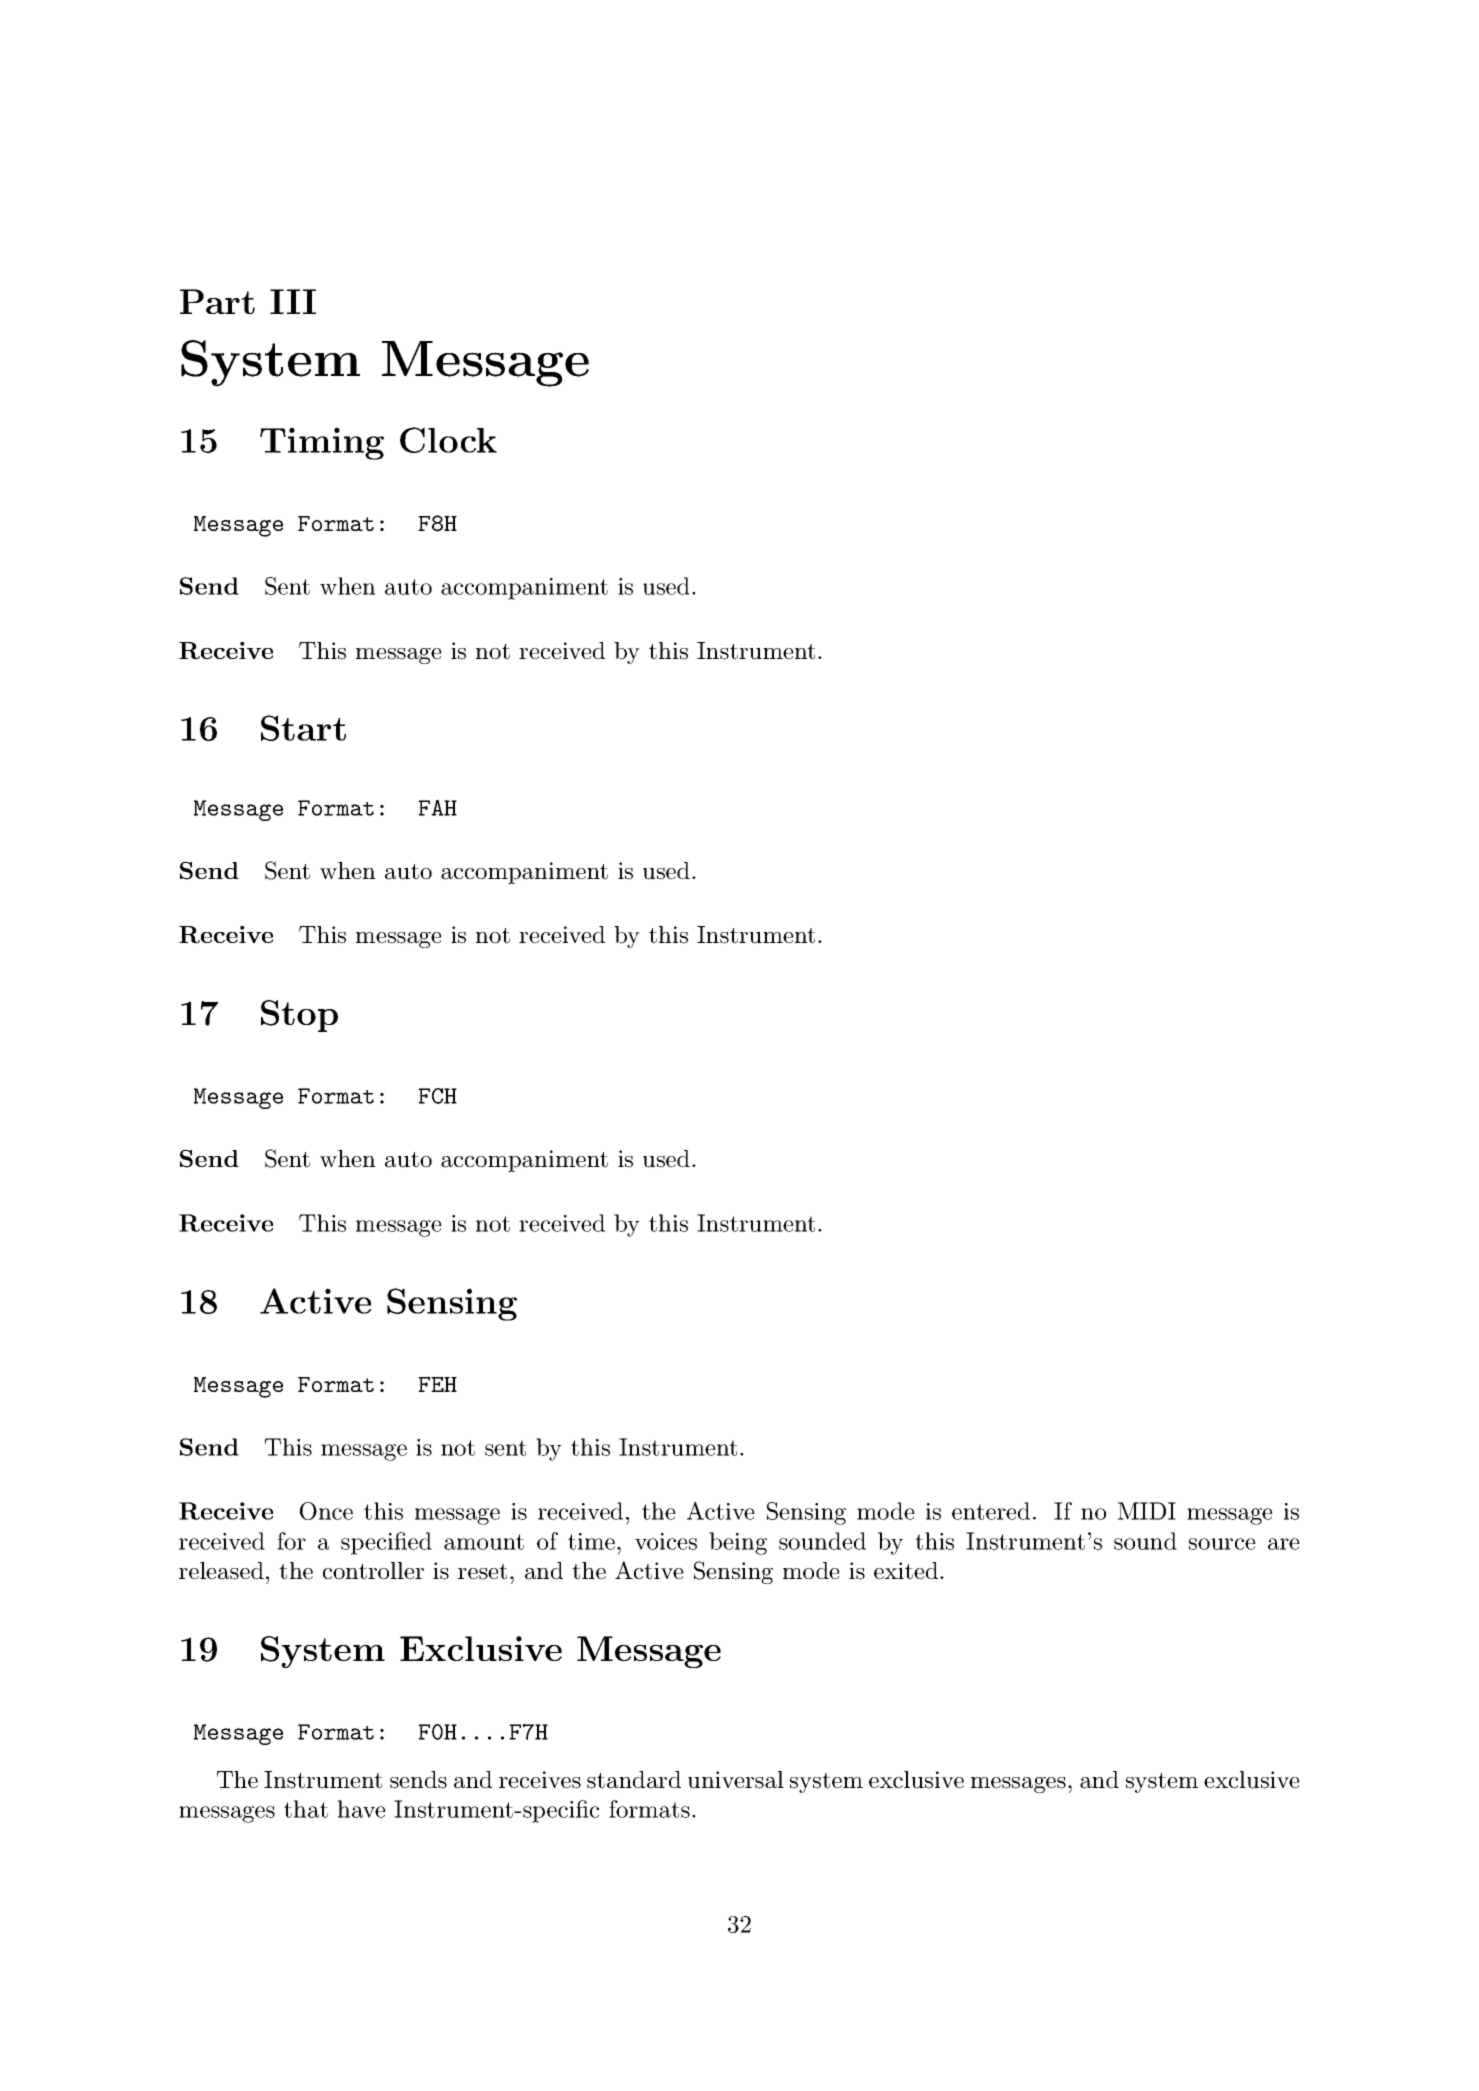 Image resolution: width=1479 pixels, height=2091 pixels. I want to click on Stop, so click(299, 1016).
